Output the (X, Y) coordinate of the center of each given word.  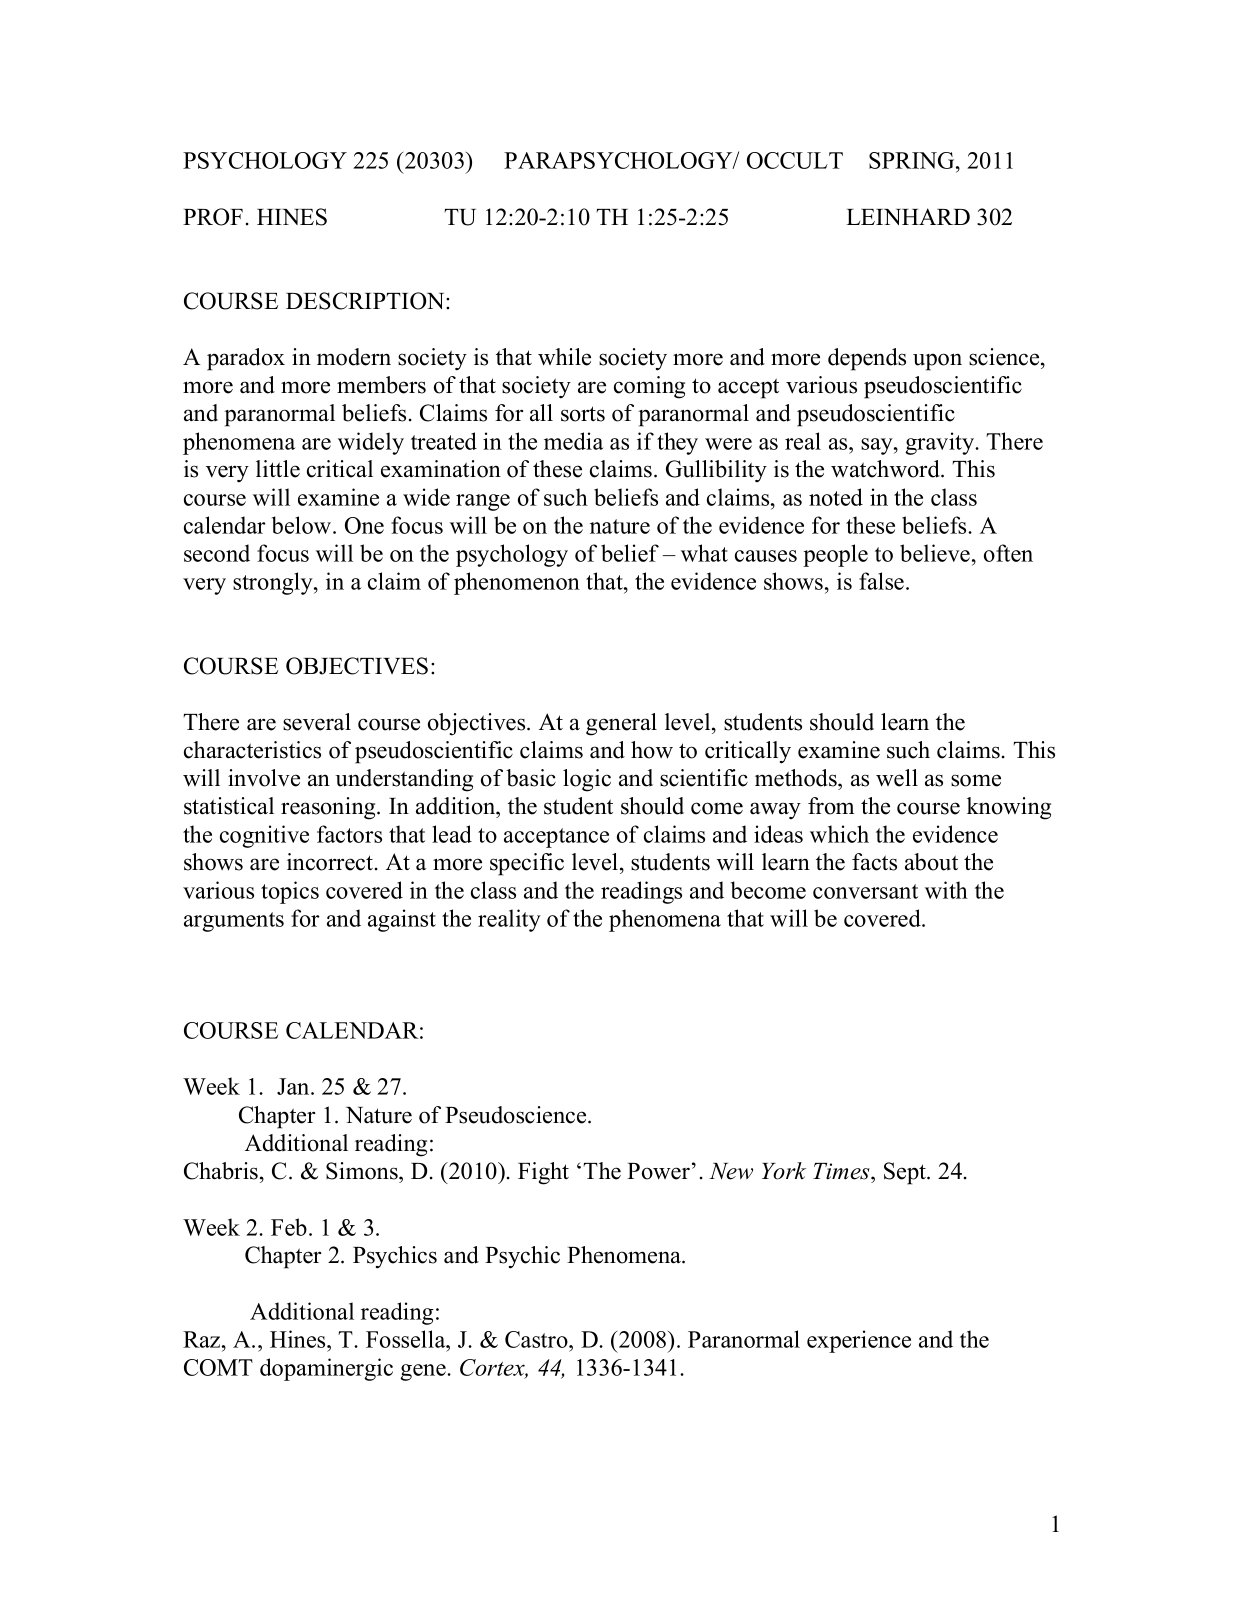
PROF (213, 217)
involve (264, 778)
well (897, 778)
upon (937, 362)
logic (587, 780)
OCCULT (795, 160)
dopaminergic (326, 1369)
